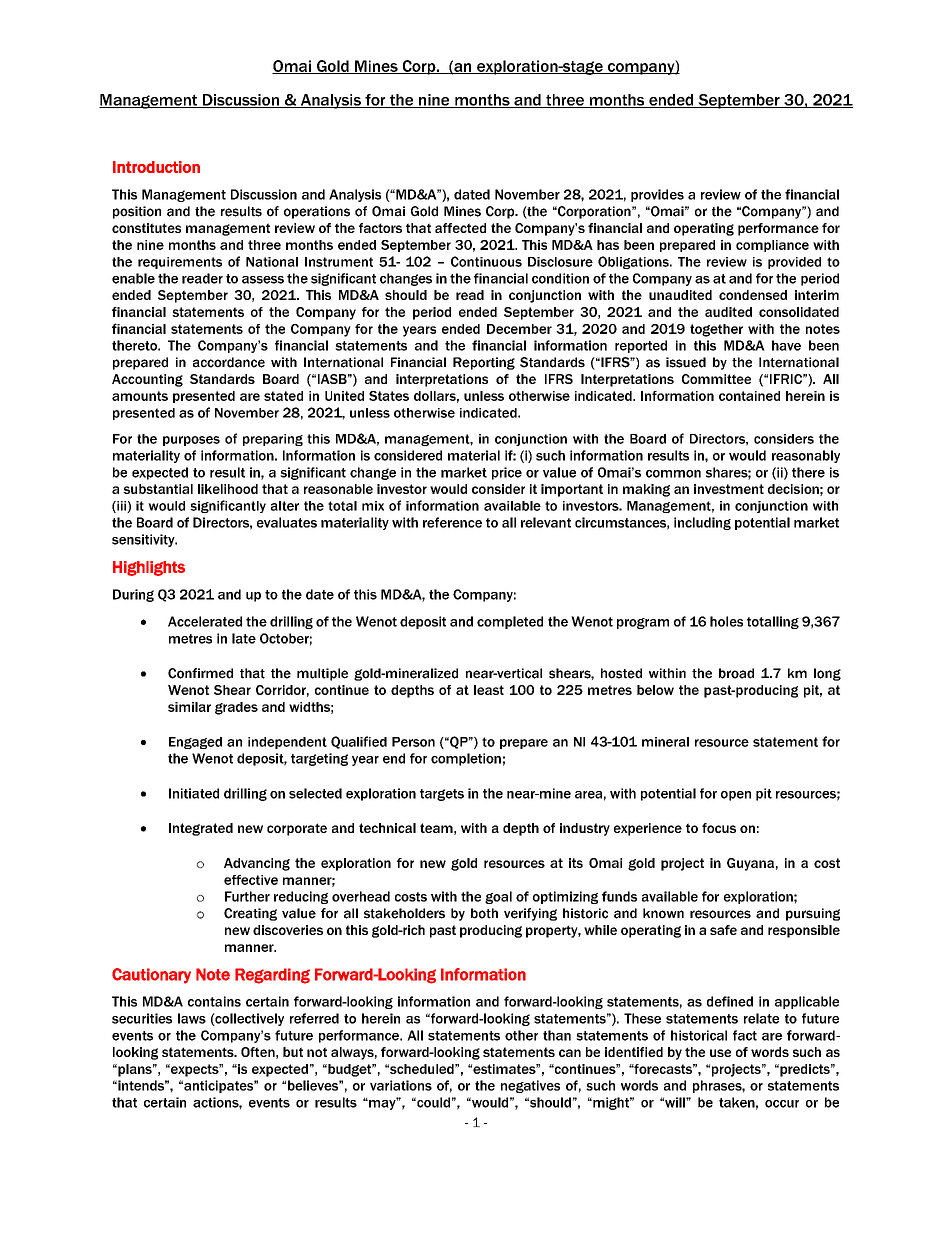 The width and height of the screenshot is (952, 1233). I want to click on investment, so click(729, 489).
